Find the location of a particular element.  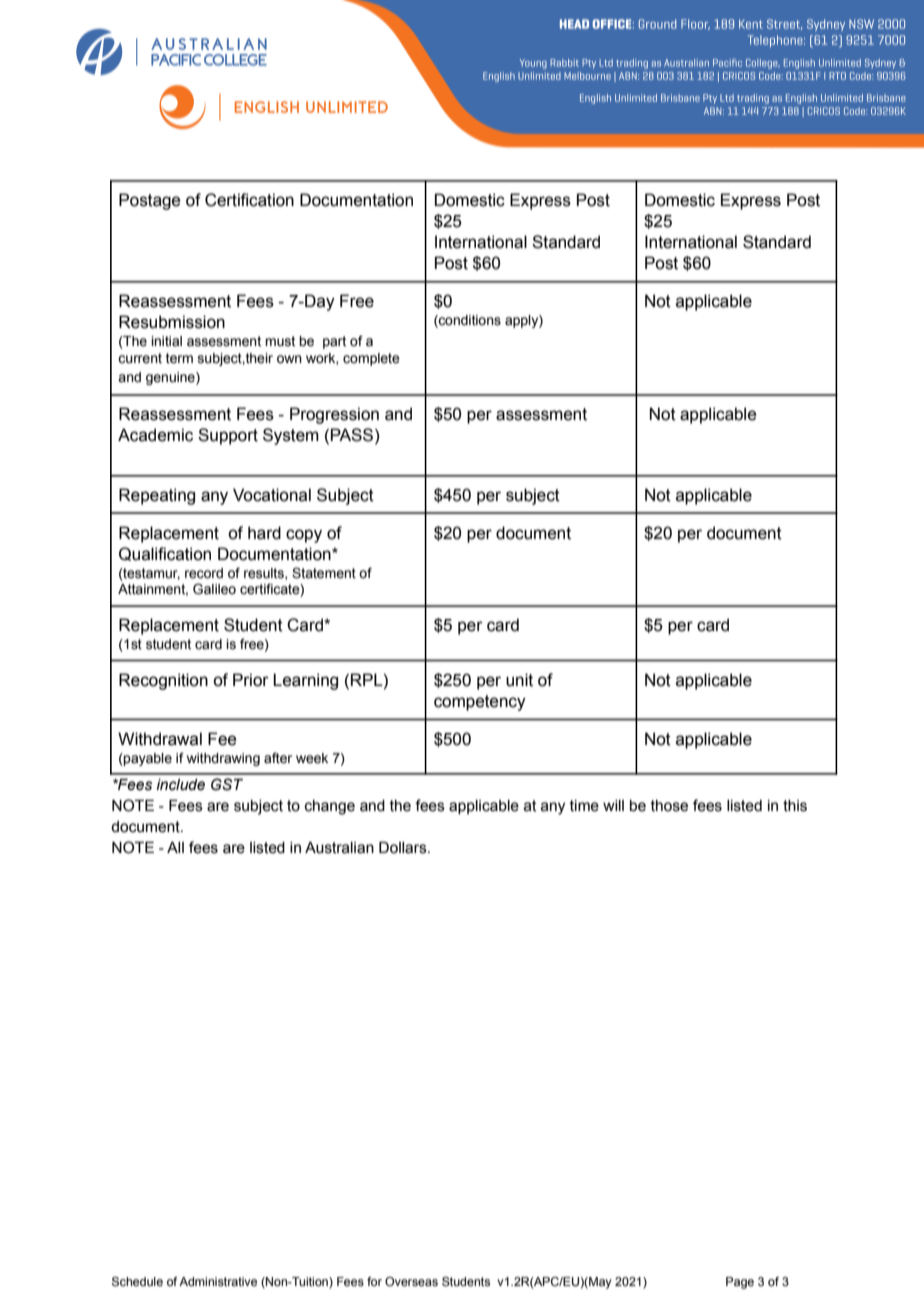

record is located at coordinates (204, 573).
